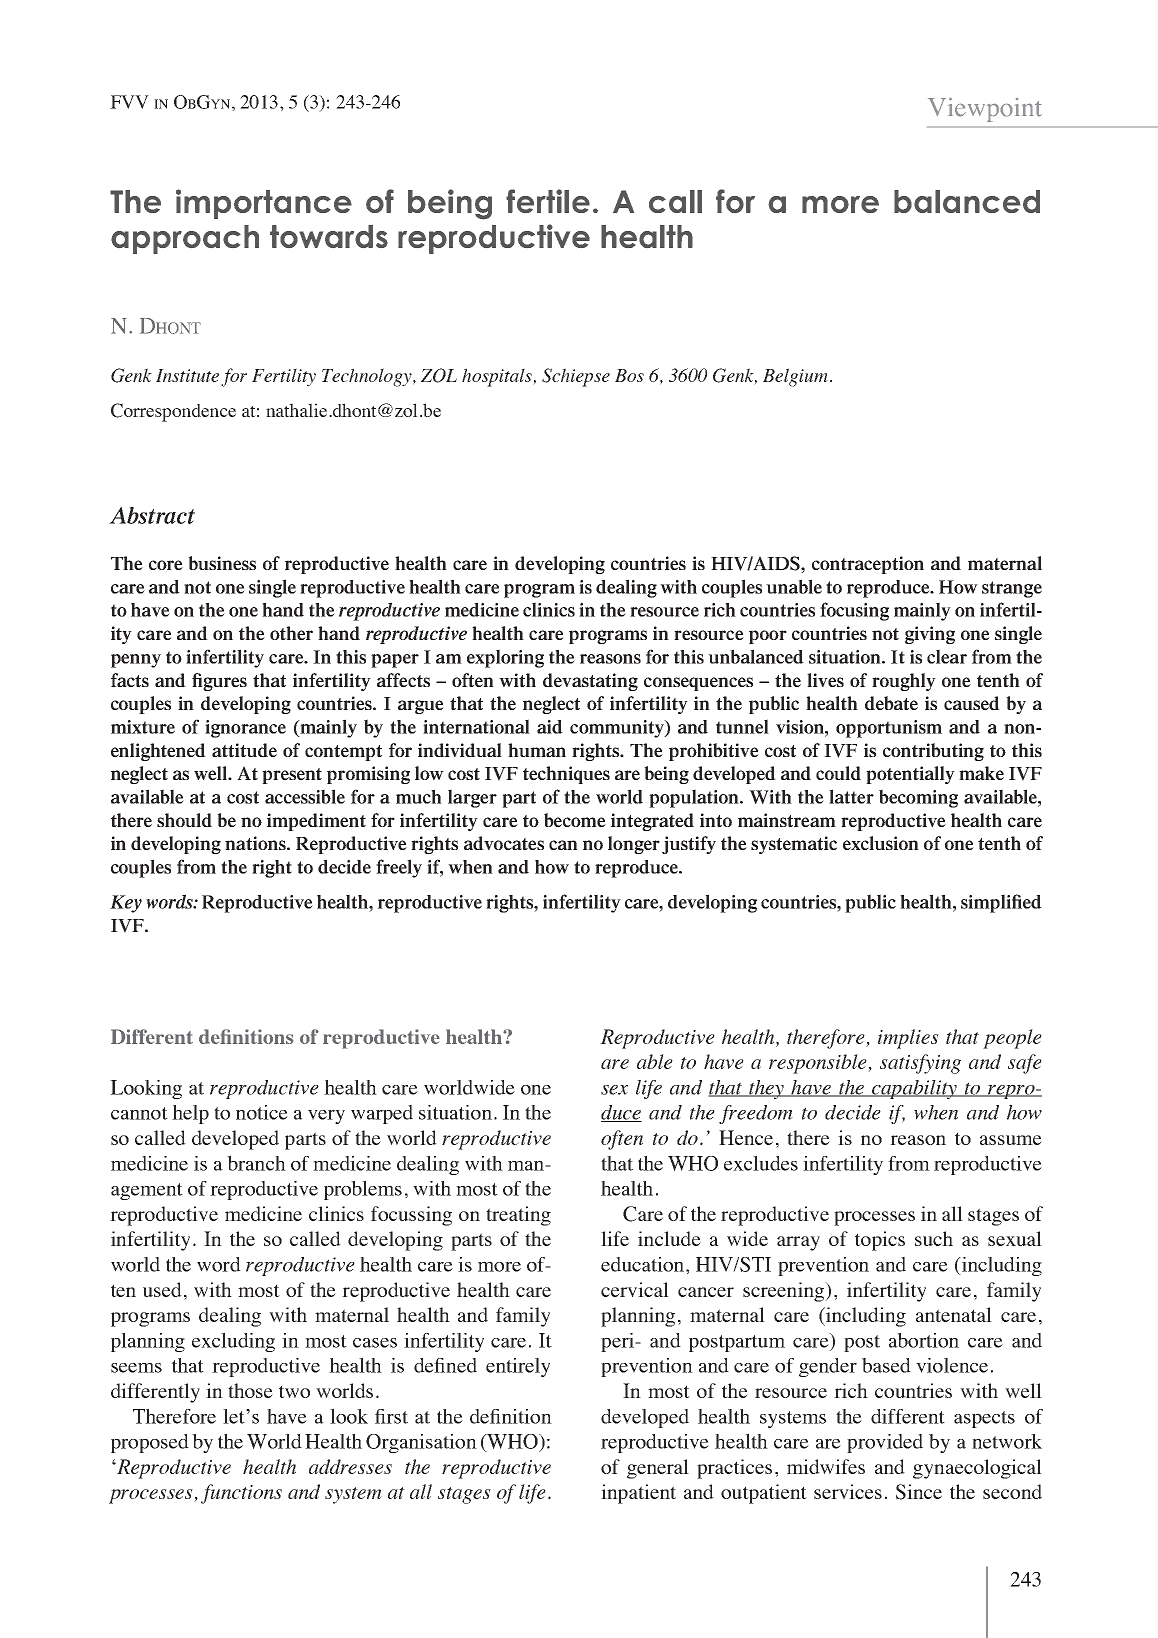  What do you see at coordinates (629, 375) in the document?
I see `Bos` at bounding box center [629, 375].
